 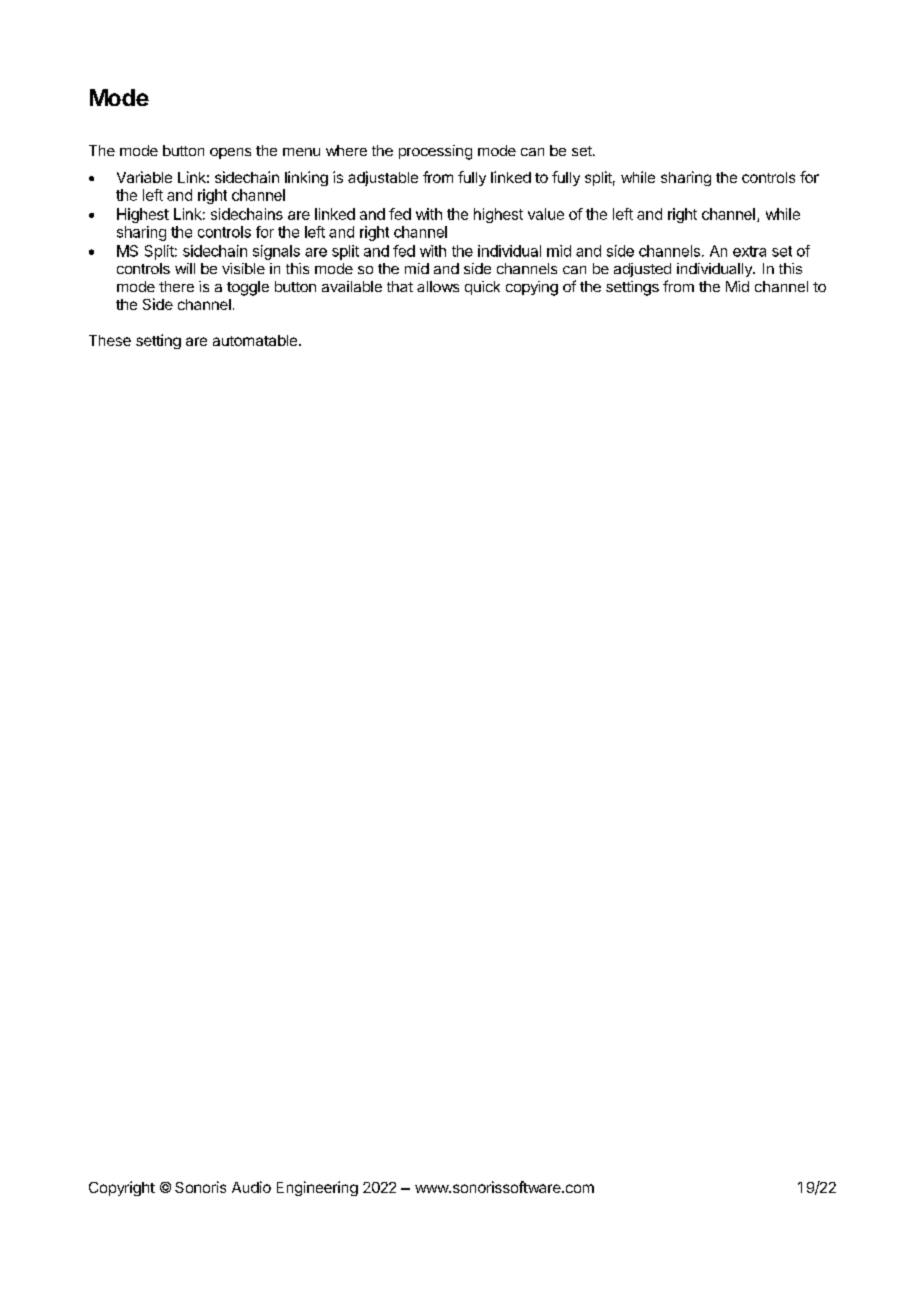 What do you see at coordinates (255, 340) in the page?
I see `automatable` at bounding box center [255, 340].
